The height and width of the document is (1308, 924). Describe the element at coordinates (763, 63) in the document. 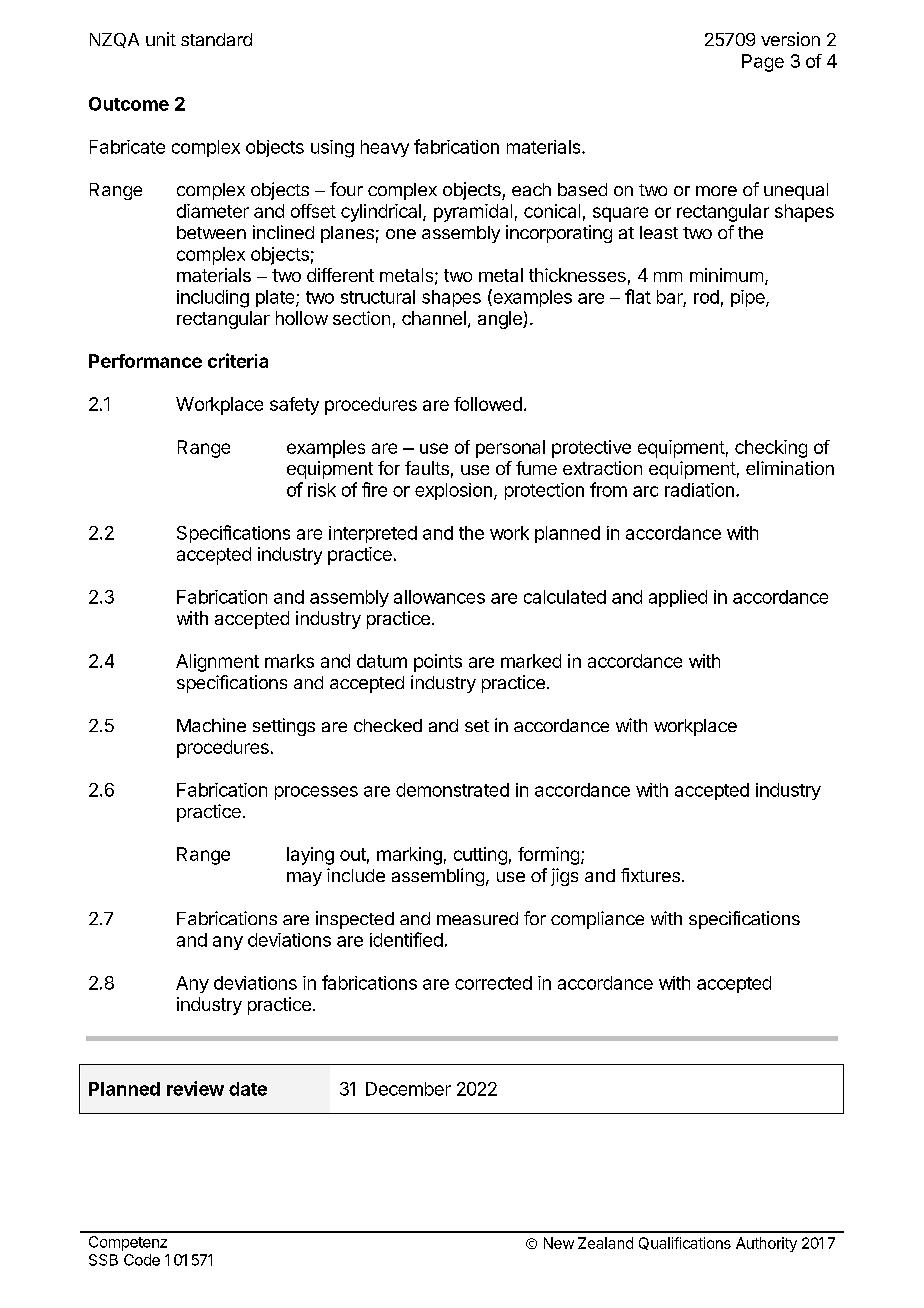

I see `Page` at that location.
